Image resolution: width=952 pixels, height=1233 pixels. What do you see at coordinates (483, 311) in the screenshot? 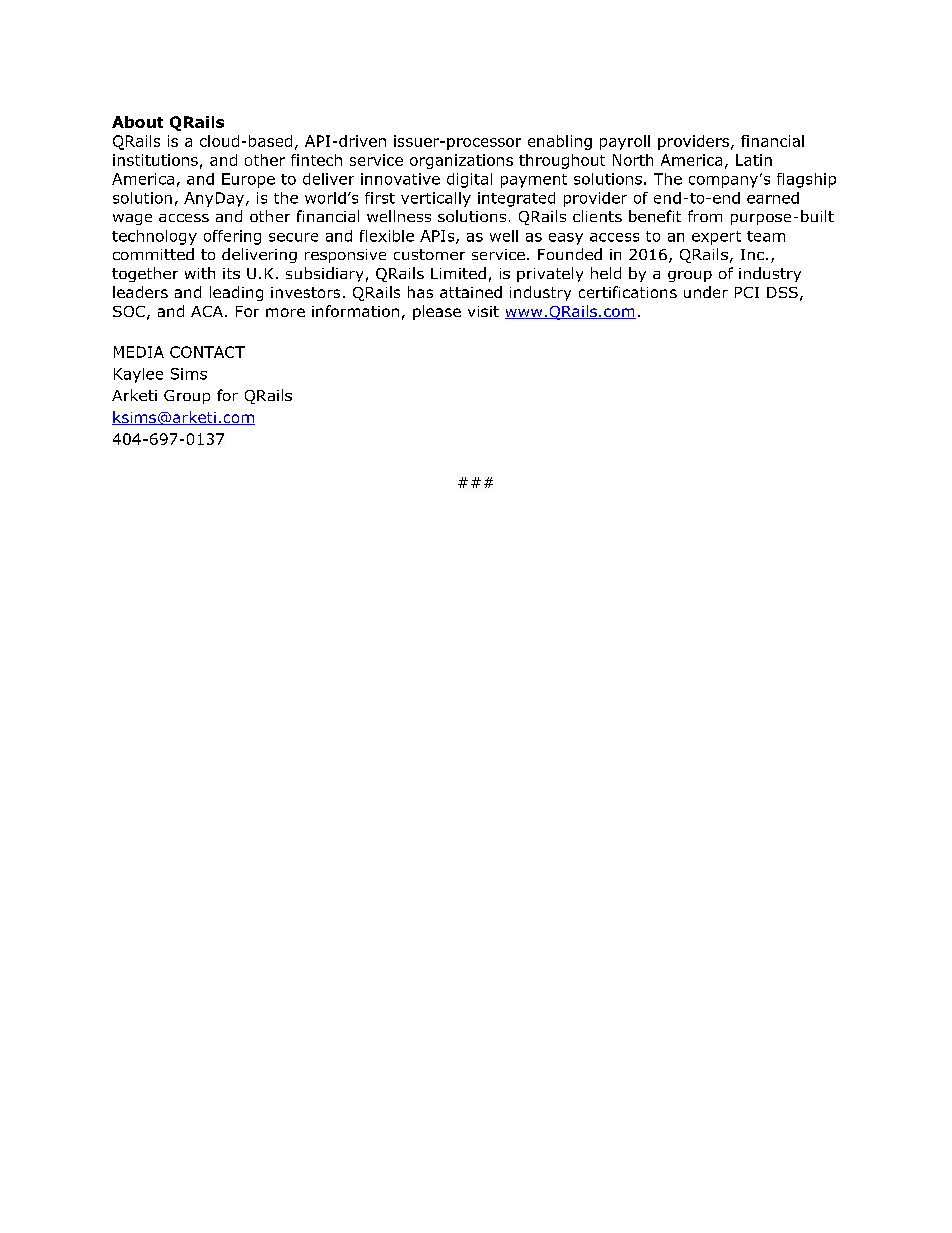
I see `visit` at bounding box center [483, 311].
